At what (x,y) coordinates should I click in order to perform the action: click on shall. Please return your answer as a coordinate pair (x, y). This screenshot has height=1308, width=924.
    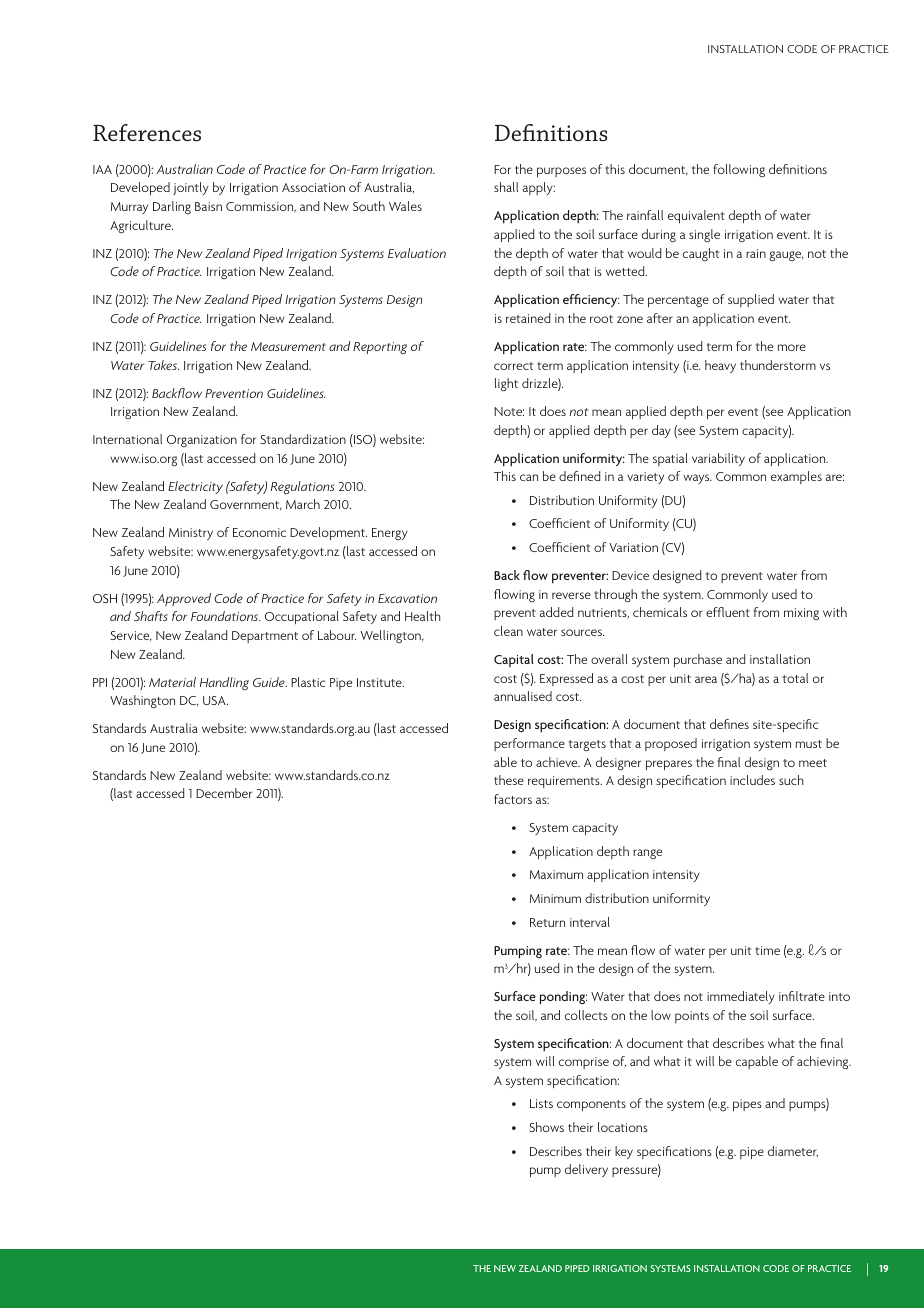
    Looking at the image, I should click on (506, 187).
